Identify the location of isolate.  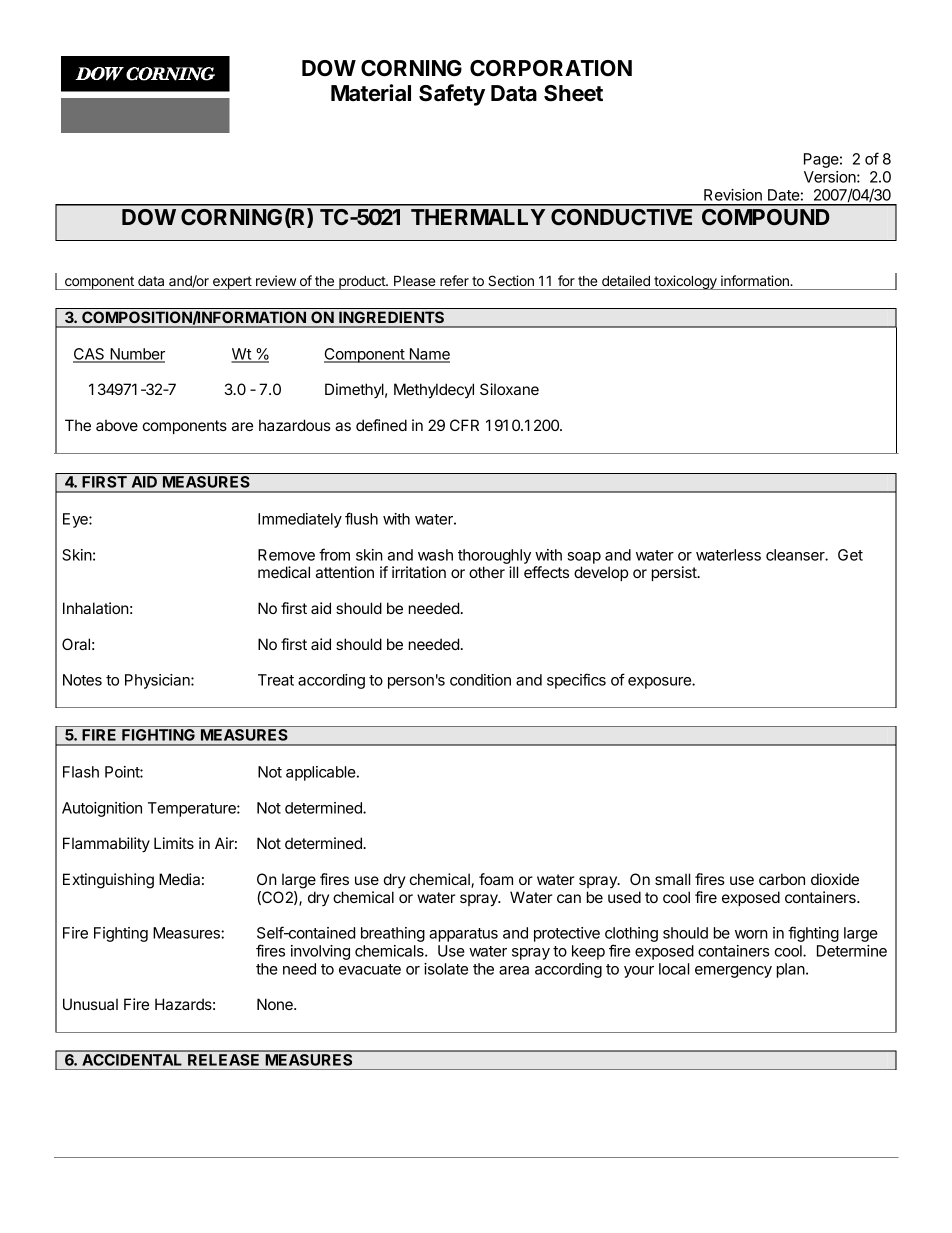
(446, 969).
